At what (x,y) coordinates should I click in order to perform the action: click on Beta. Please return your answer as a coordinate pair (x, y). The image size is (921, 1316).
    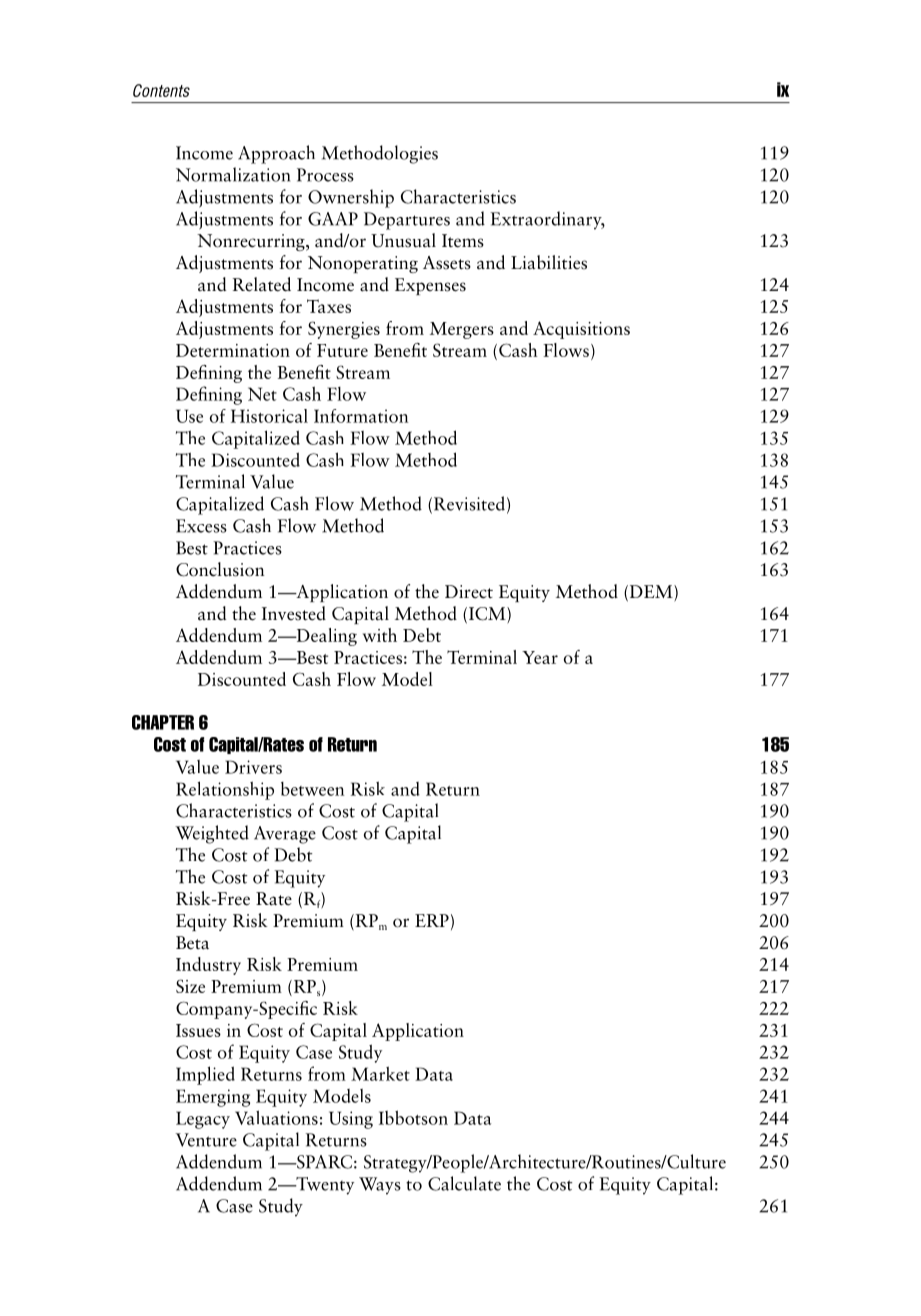
    Looking at the image, I should click on (192, 943).
